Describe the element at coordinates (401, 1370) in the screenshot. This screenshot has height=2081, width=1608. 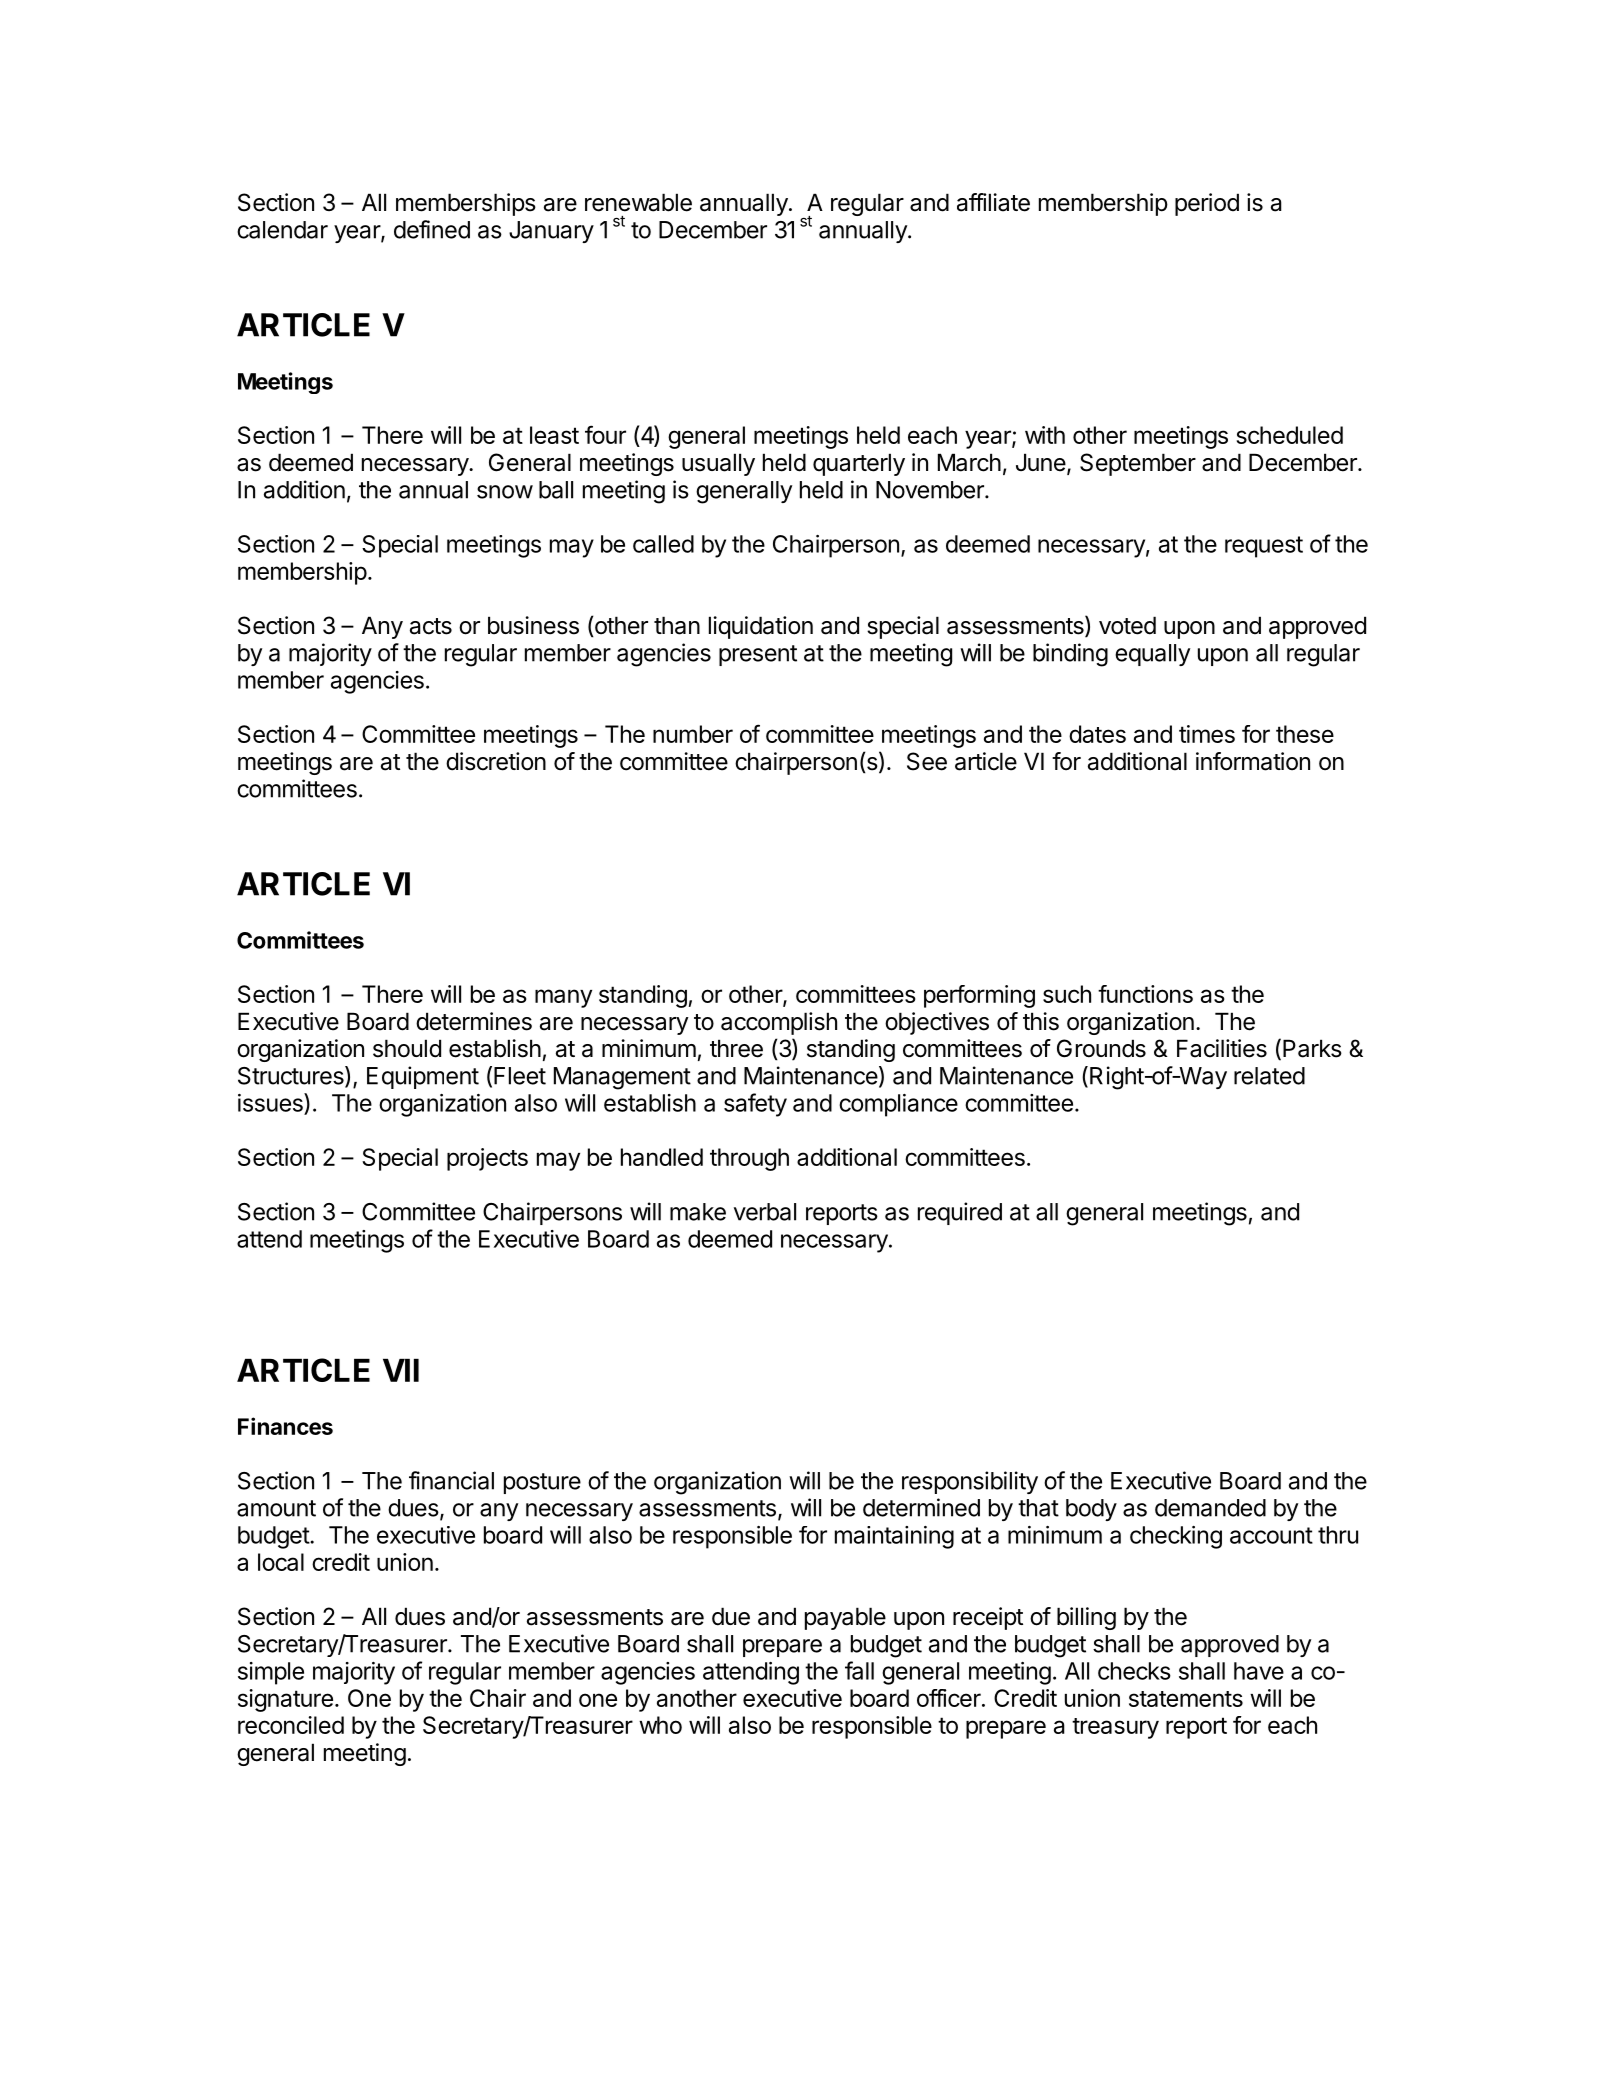
I see `VII` at that location.
